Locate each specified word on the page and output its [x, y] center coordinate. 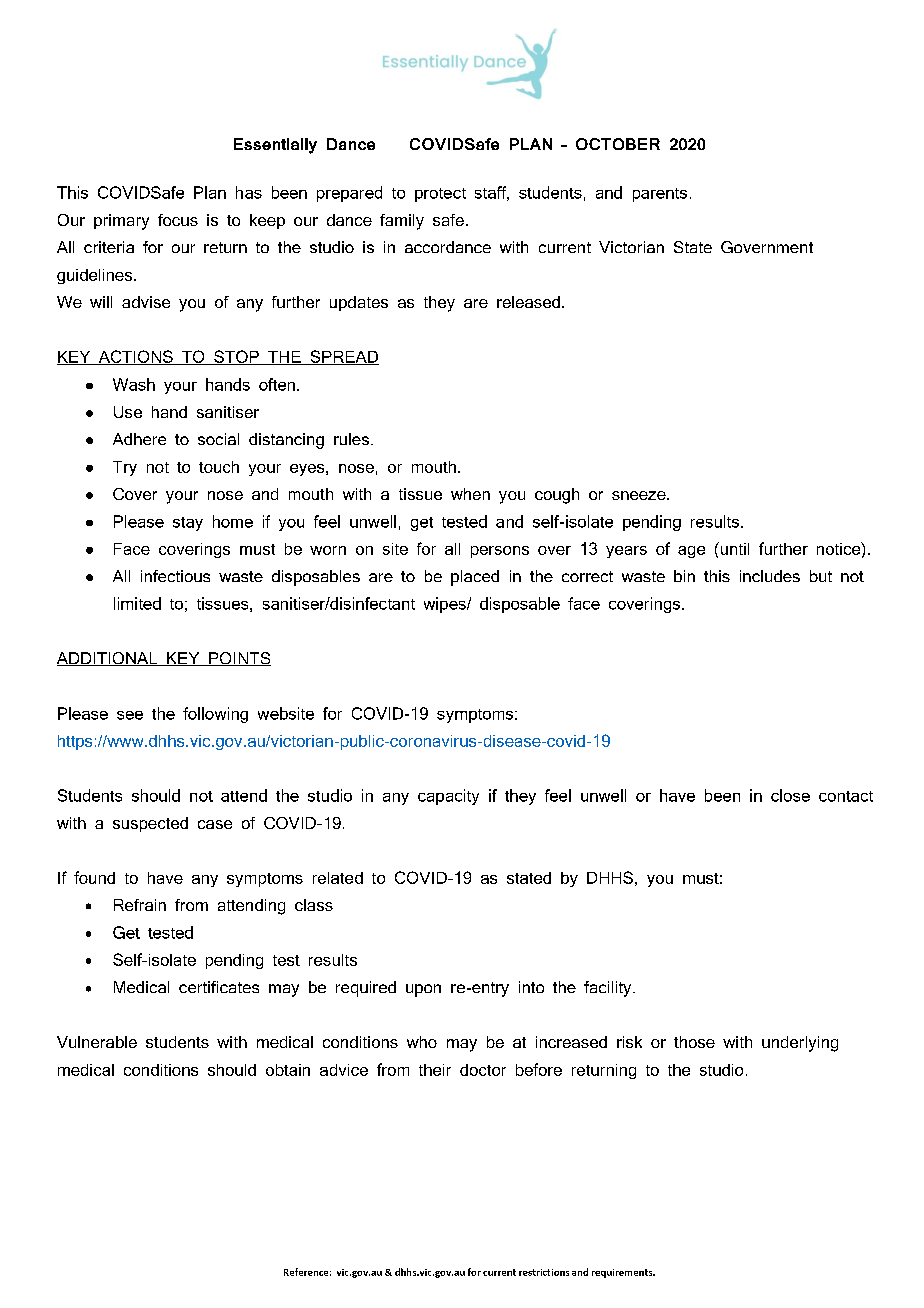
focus [178, 220]
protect [440, 195]
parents [660, 195]
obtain [288, 1070]
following [215, 715]
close [790, 795]
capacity [448, 797]
